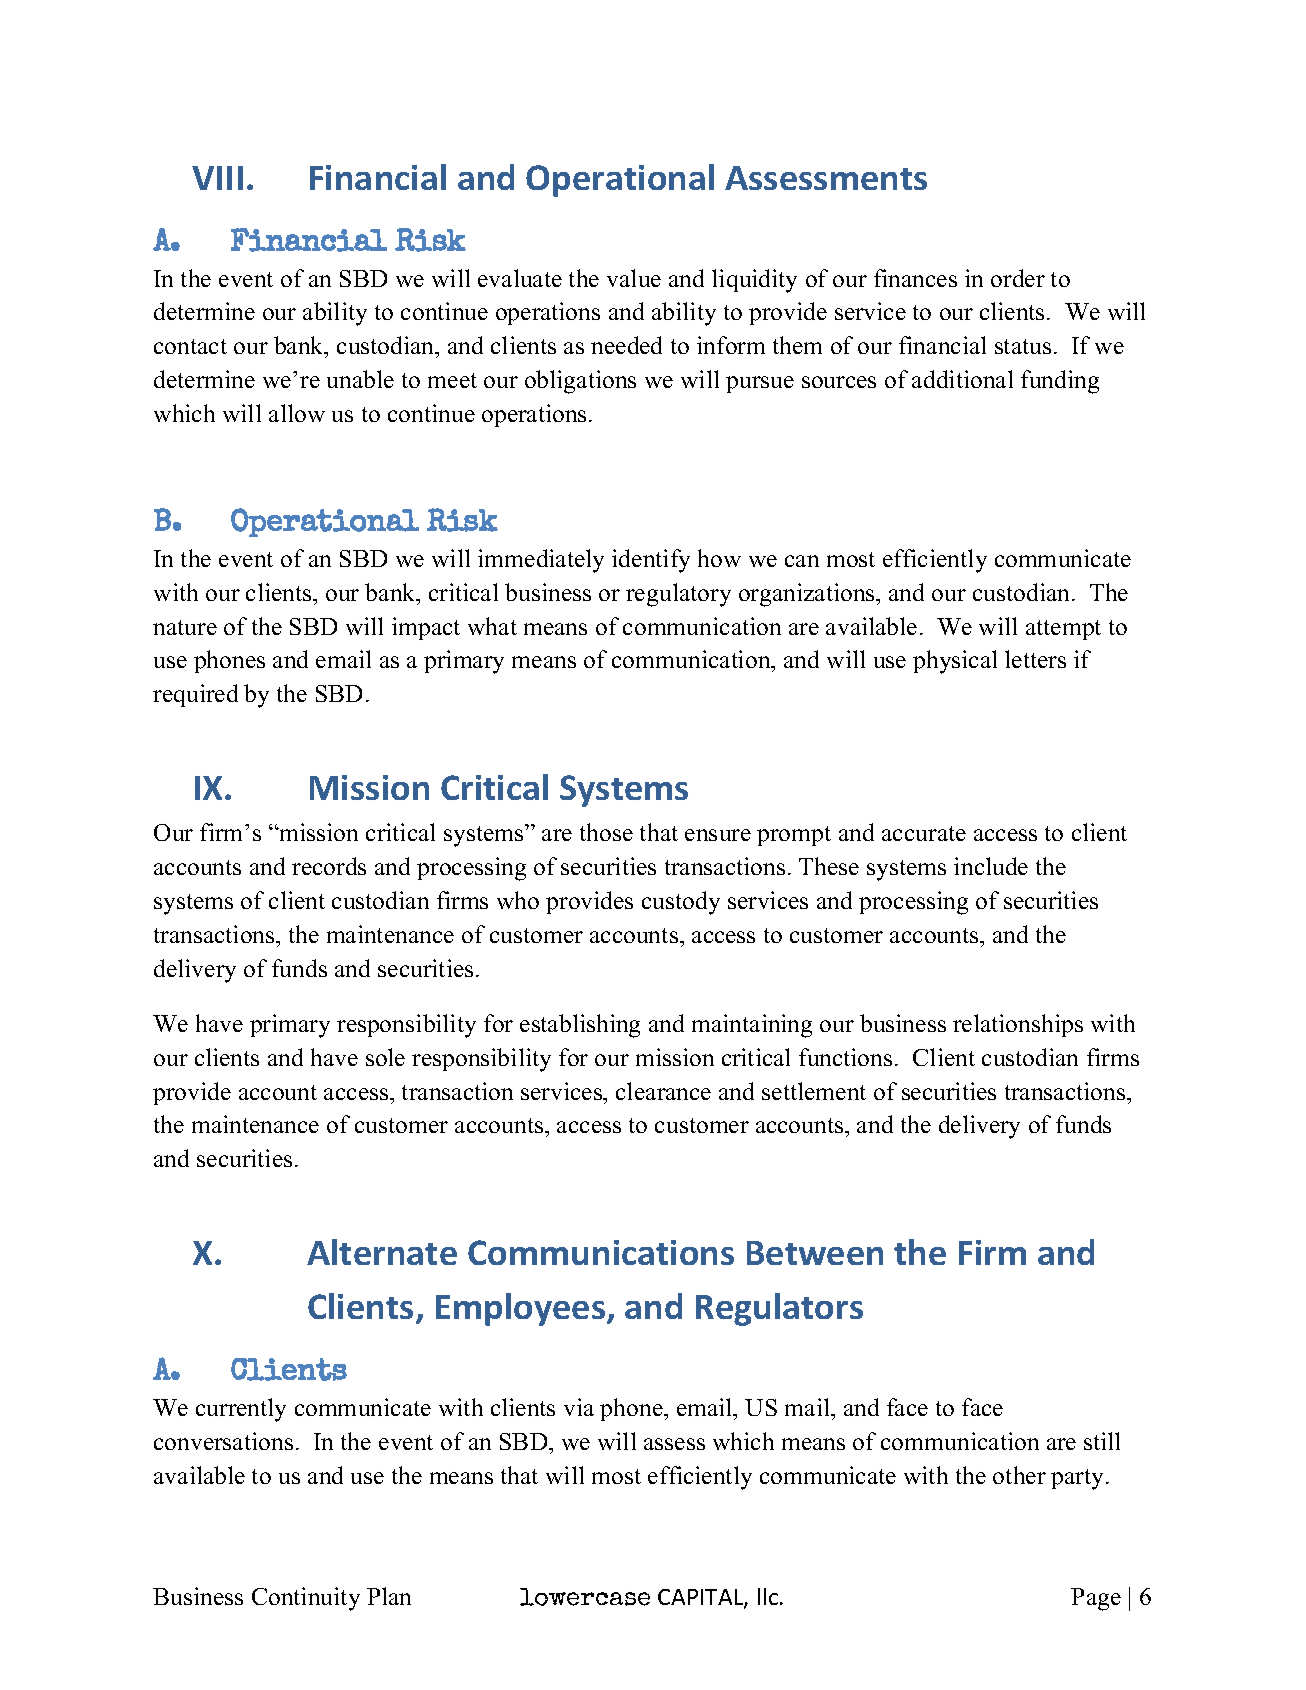 This image has width=1306, height=1690. I want to click on other, so click(1019, 1475).
